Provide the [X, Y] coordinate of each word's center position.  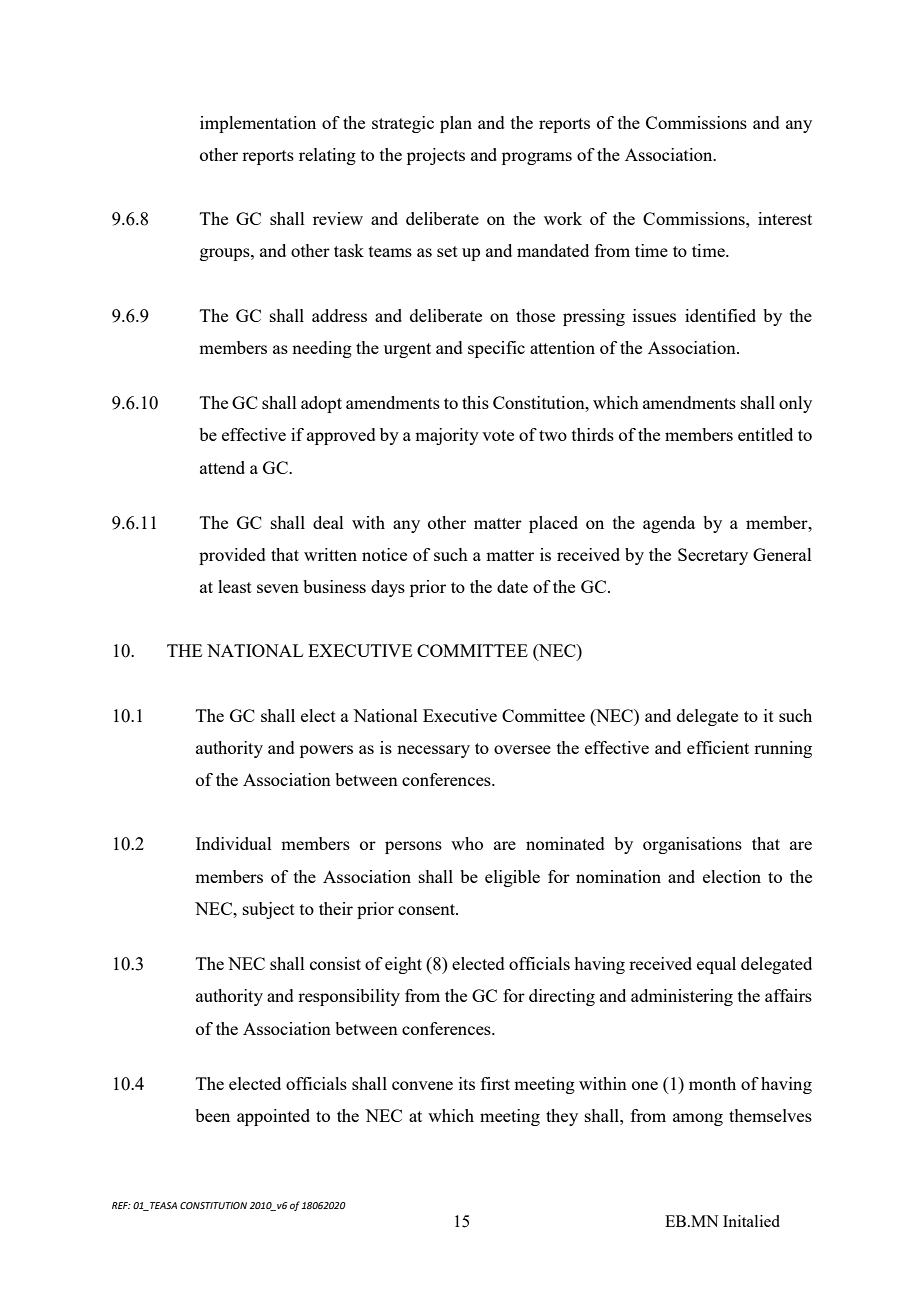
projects [436, 156]
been [212, 1115]
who [467, 843]
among [698, 1119]
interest [785, 218]
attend [222, 467]
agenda [669, 524]
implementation [258, 124]
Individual [234, 843]
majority [447, 436]
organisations [692, 845]
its [467, 1083]
